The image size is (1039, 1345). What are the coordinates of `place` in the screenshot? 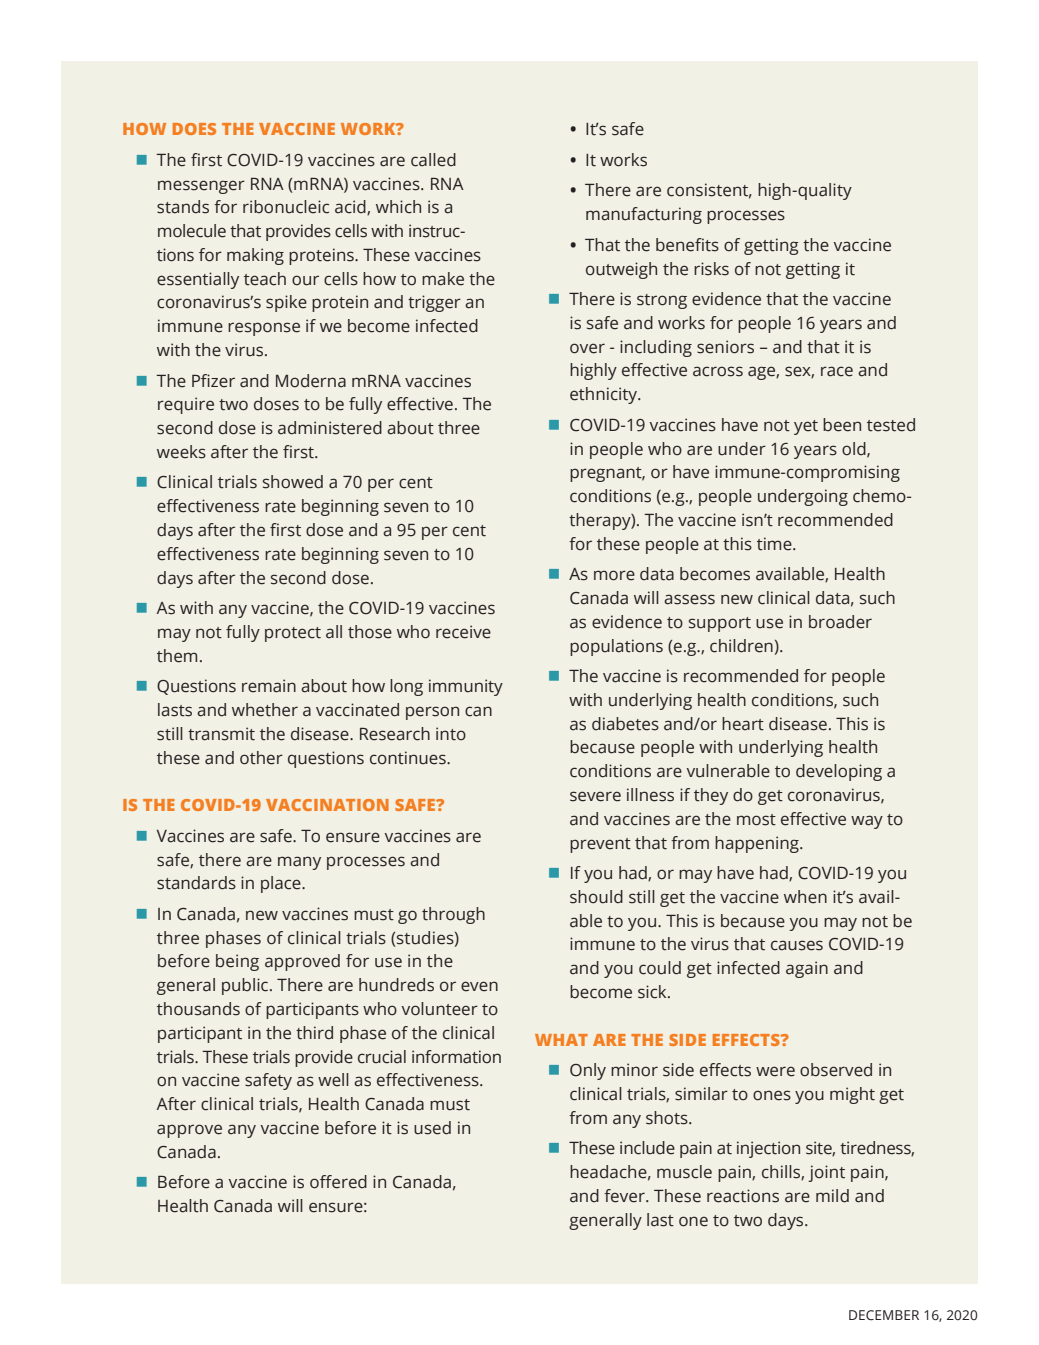 It's located at (282, 884).
